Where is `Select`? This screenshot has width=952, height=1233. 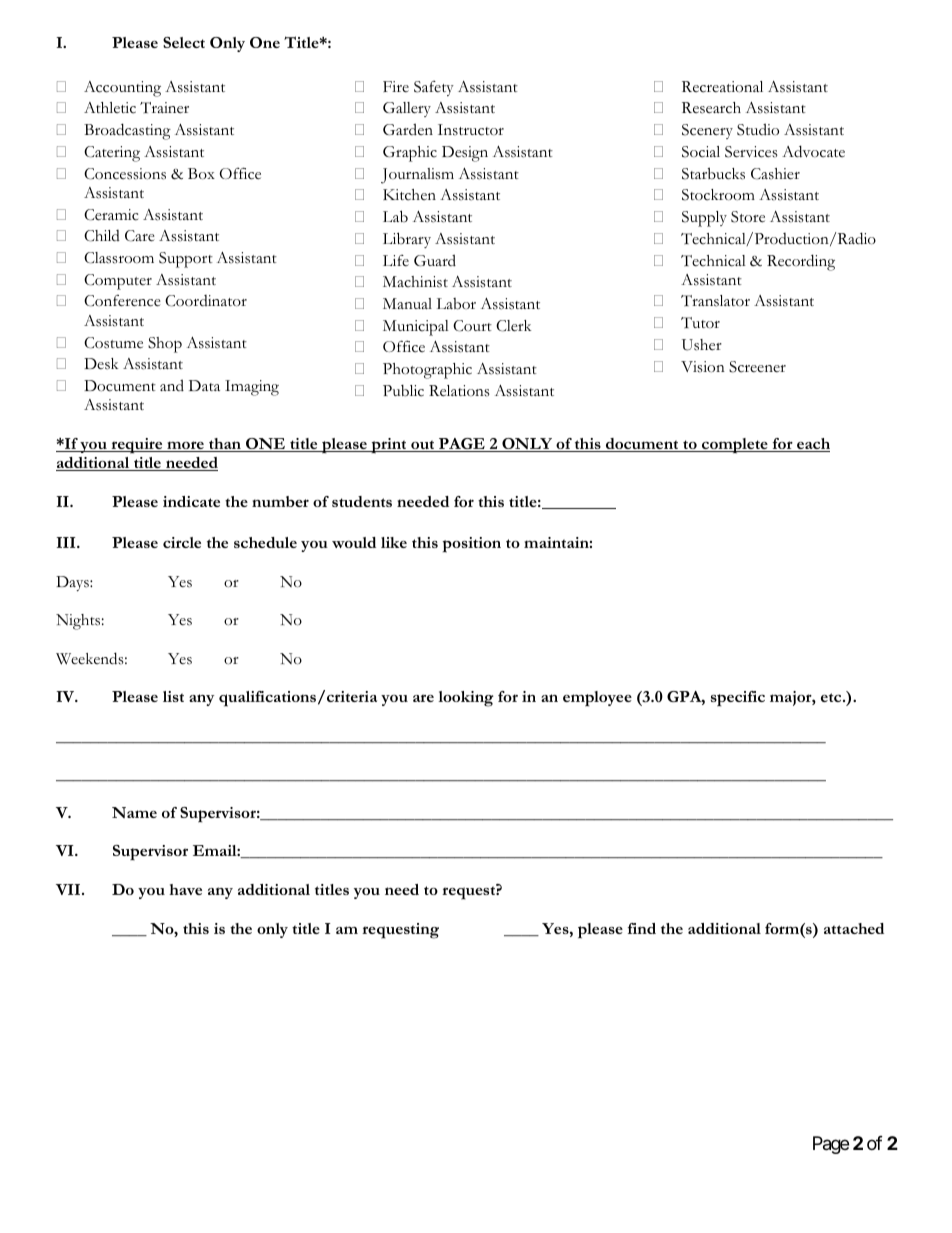 Select is located at coordinates (184, 42).
